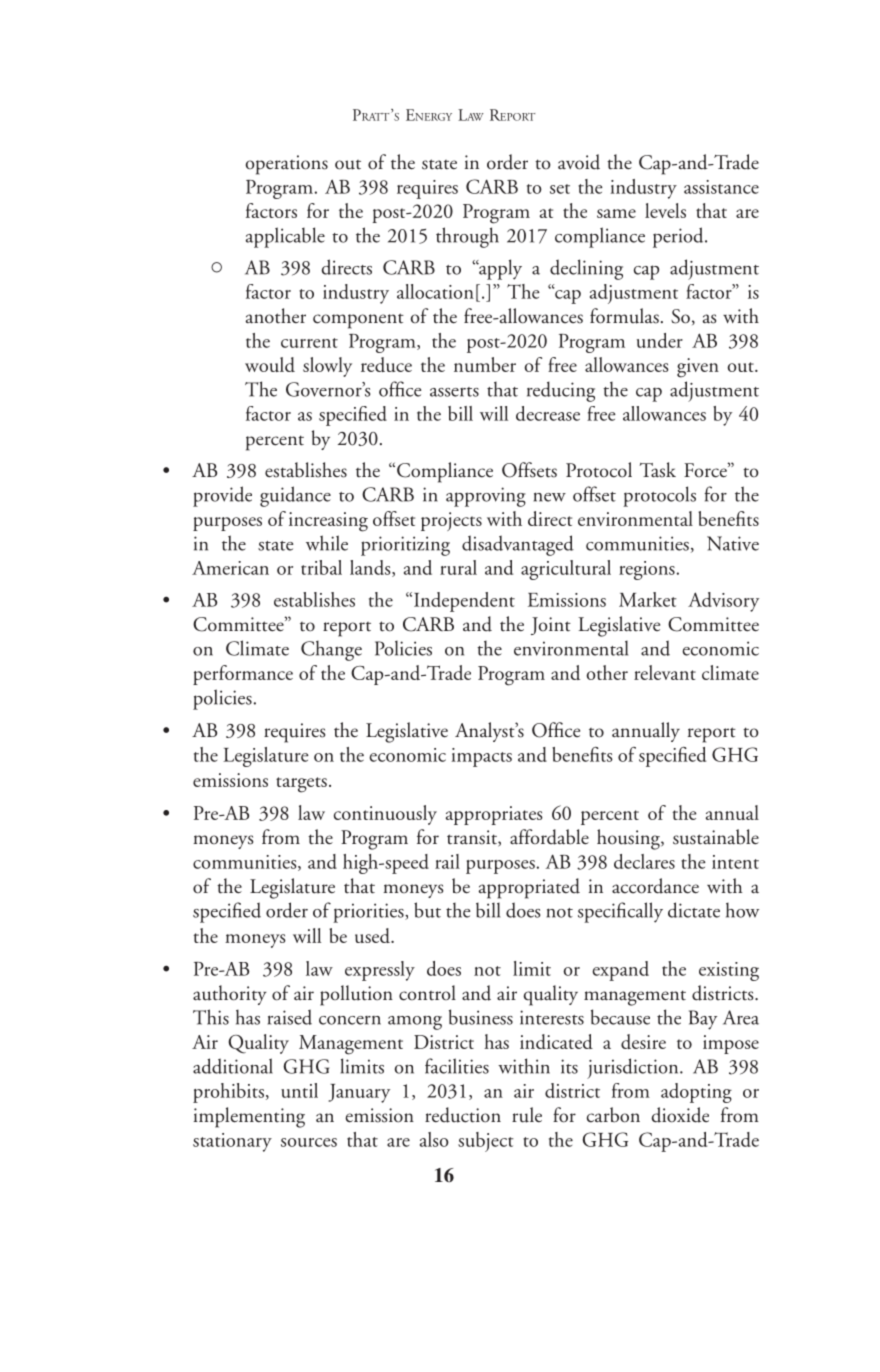  I want to click on approving, so click(486, 497).
